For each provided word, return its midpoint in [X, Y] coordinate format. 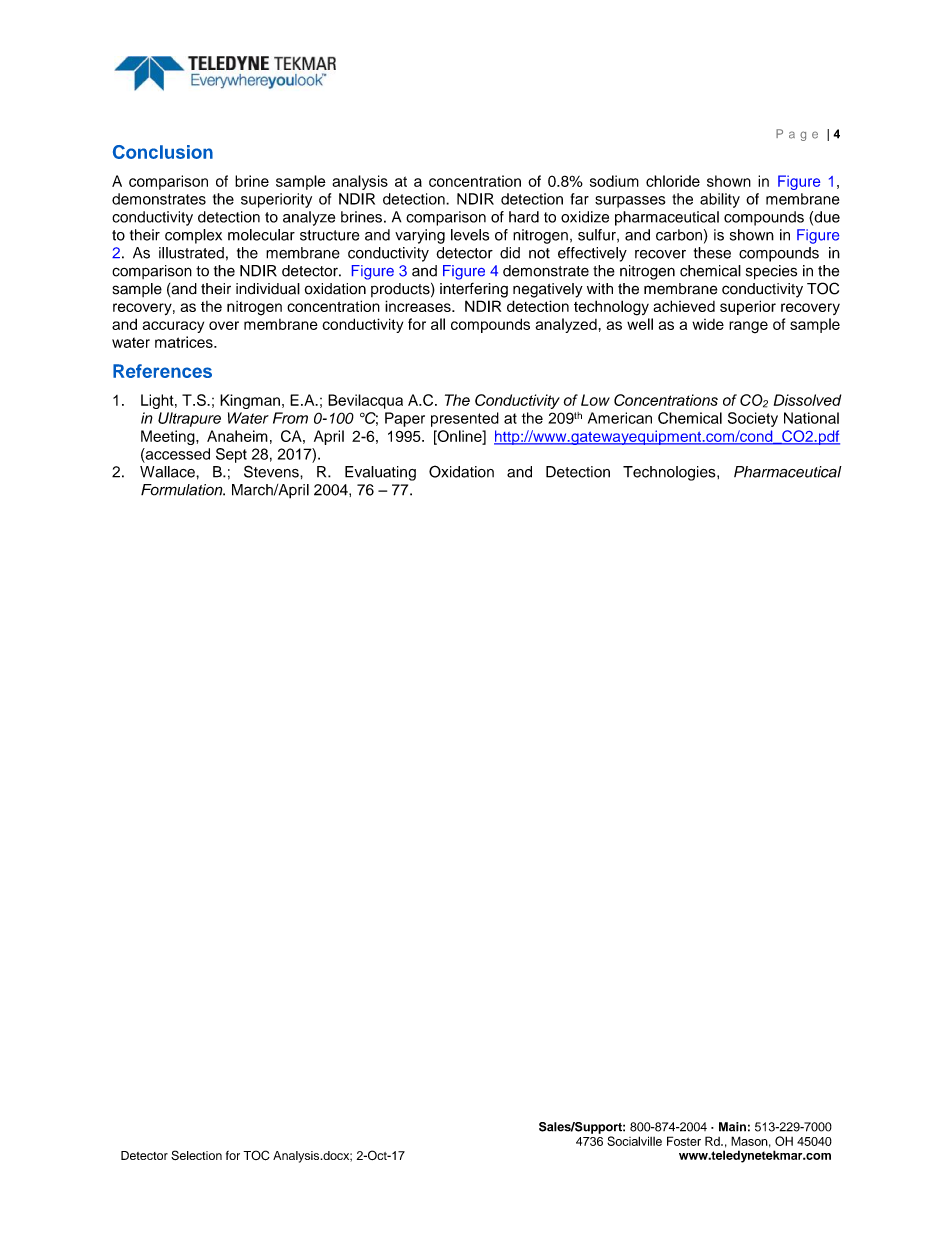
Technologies [670, 473]
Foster [684, 1141]
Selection [196, 1155]
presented [465, 419]
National [811, 418]
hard [524, 217]
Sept [231, 455]
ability [720, 200]
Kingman [250, 401]
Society [753, 419]
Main [732, 1127]
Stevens [272, 471]
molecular [261, 235]
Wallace [168, 472]
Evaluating [380, 473]
